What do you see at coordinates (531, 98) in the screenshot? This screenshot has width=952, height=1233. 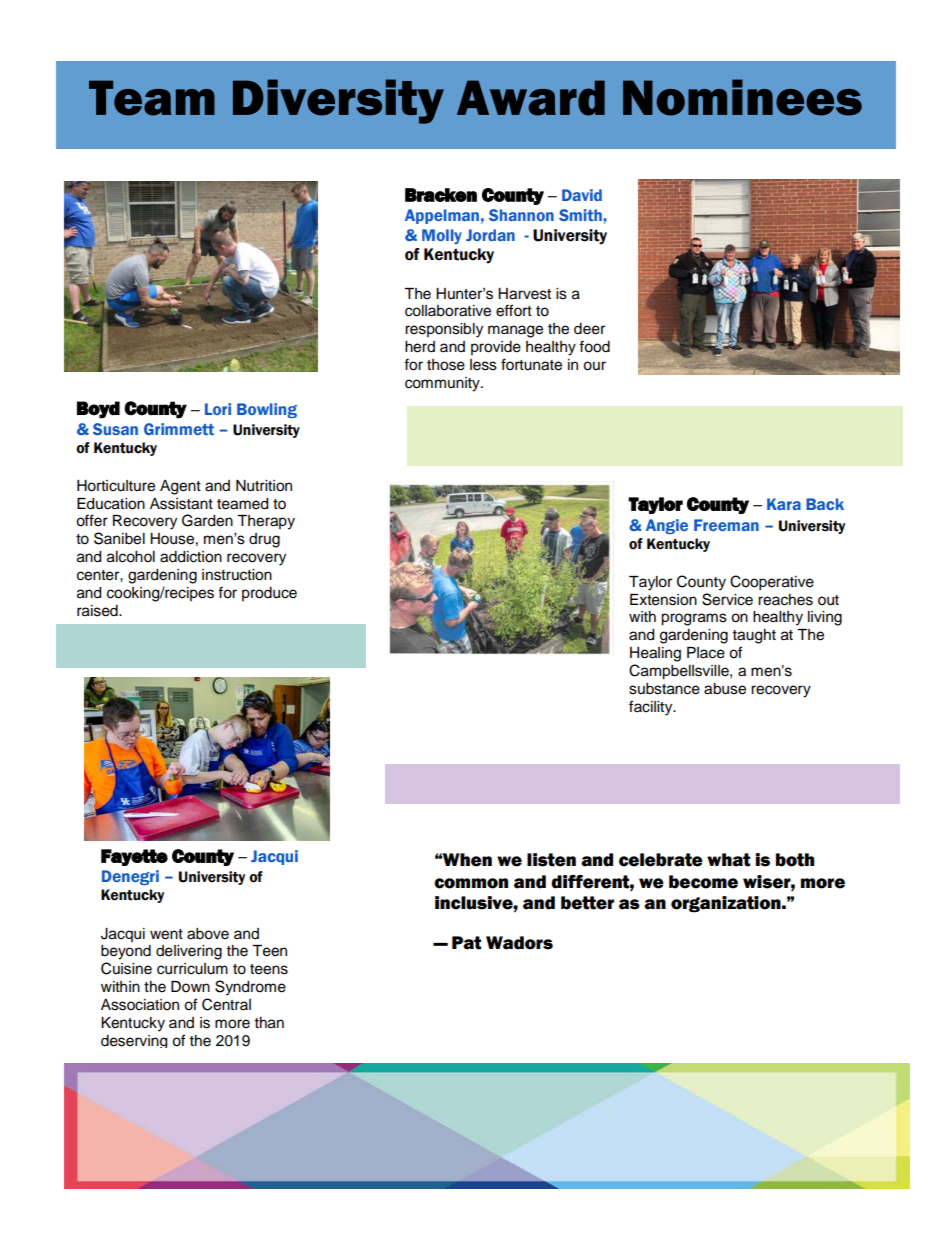 I see `Award` at bounding box center [531, 98].
